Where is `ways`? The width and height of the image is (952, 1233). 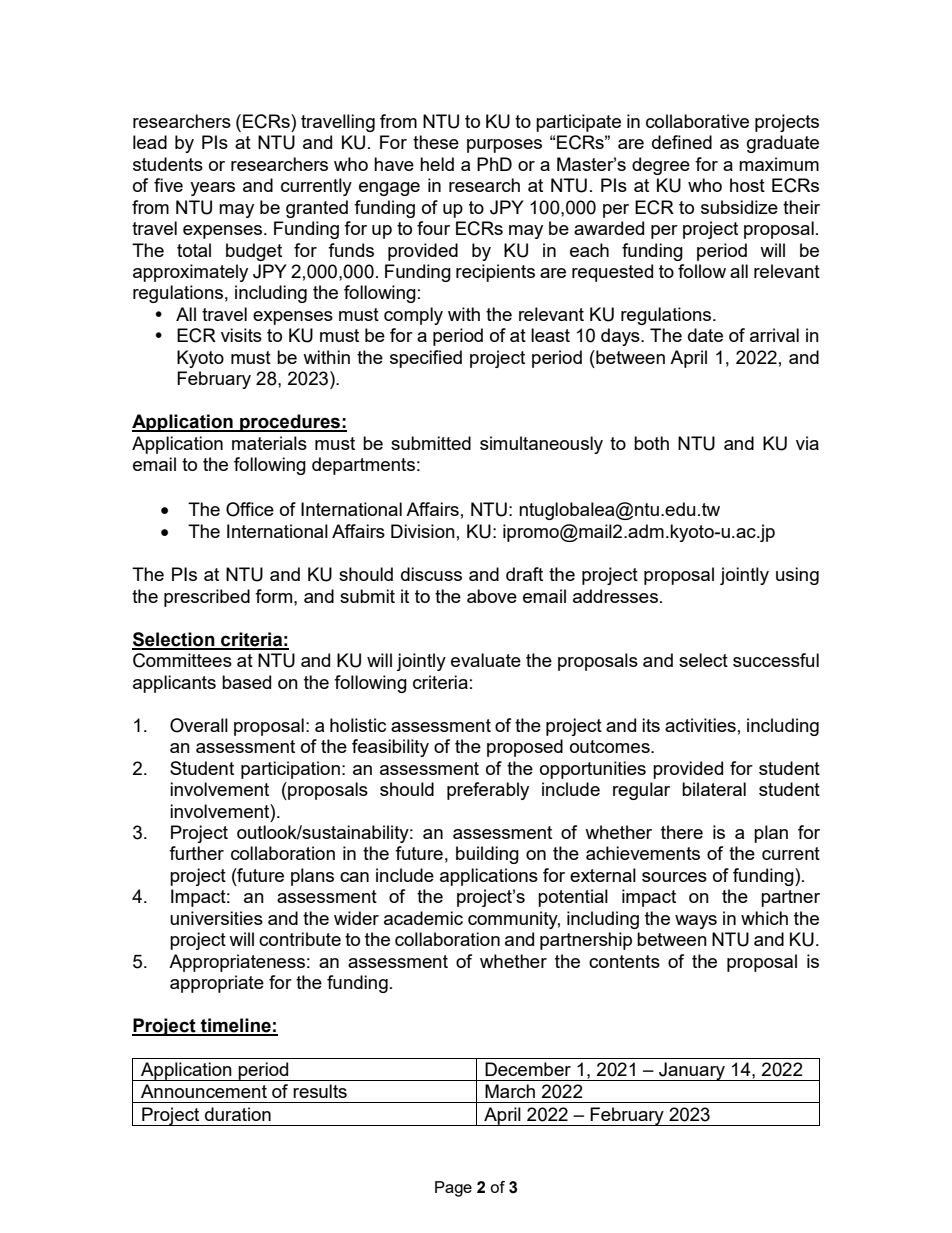 ways is located at coordinates (696, 922).
